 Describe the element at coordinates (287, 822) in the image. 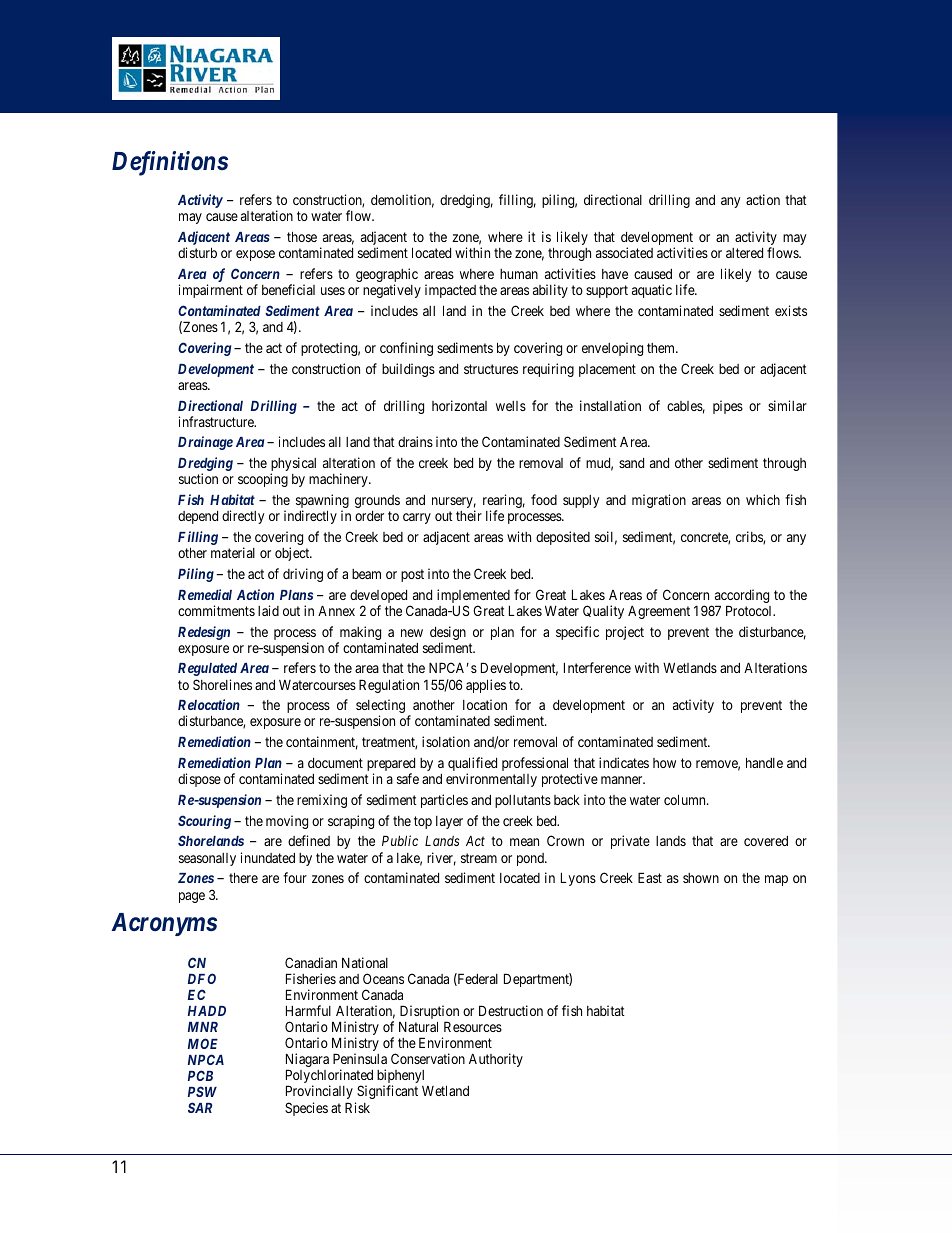

I see `moving` at that location.
